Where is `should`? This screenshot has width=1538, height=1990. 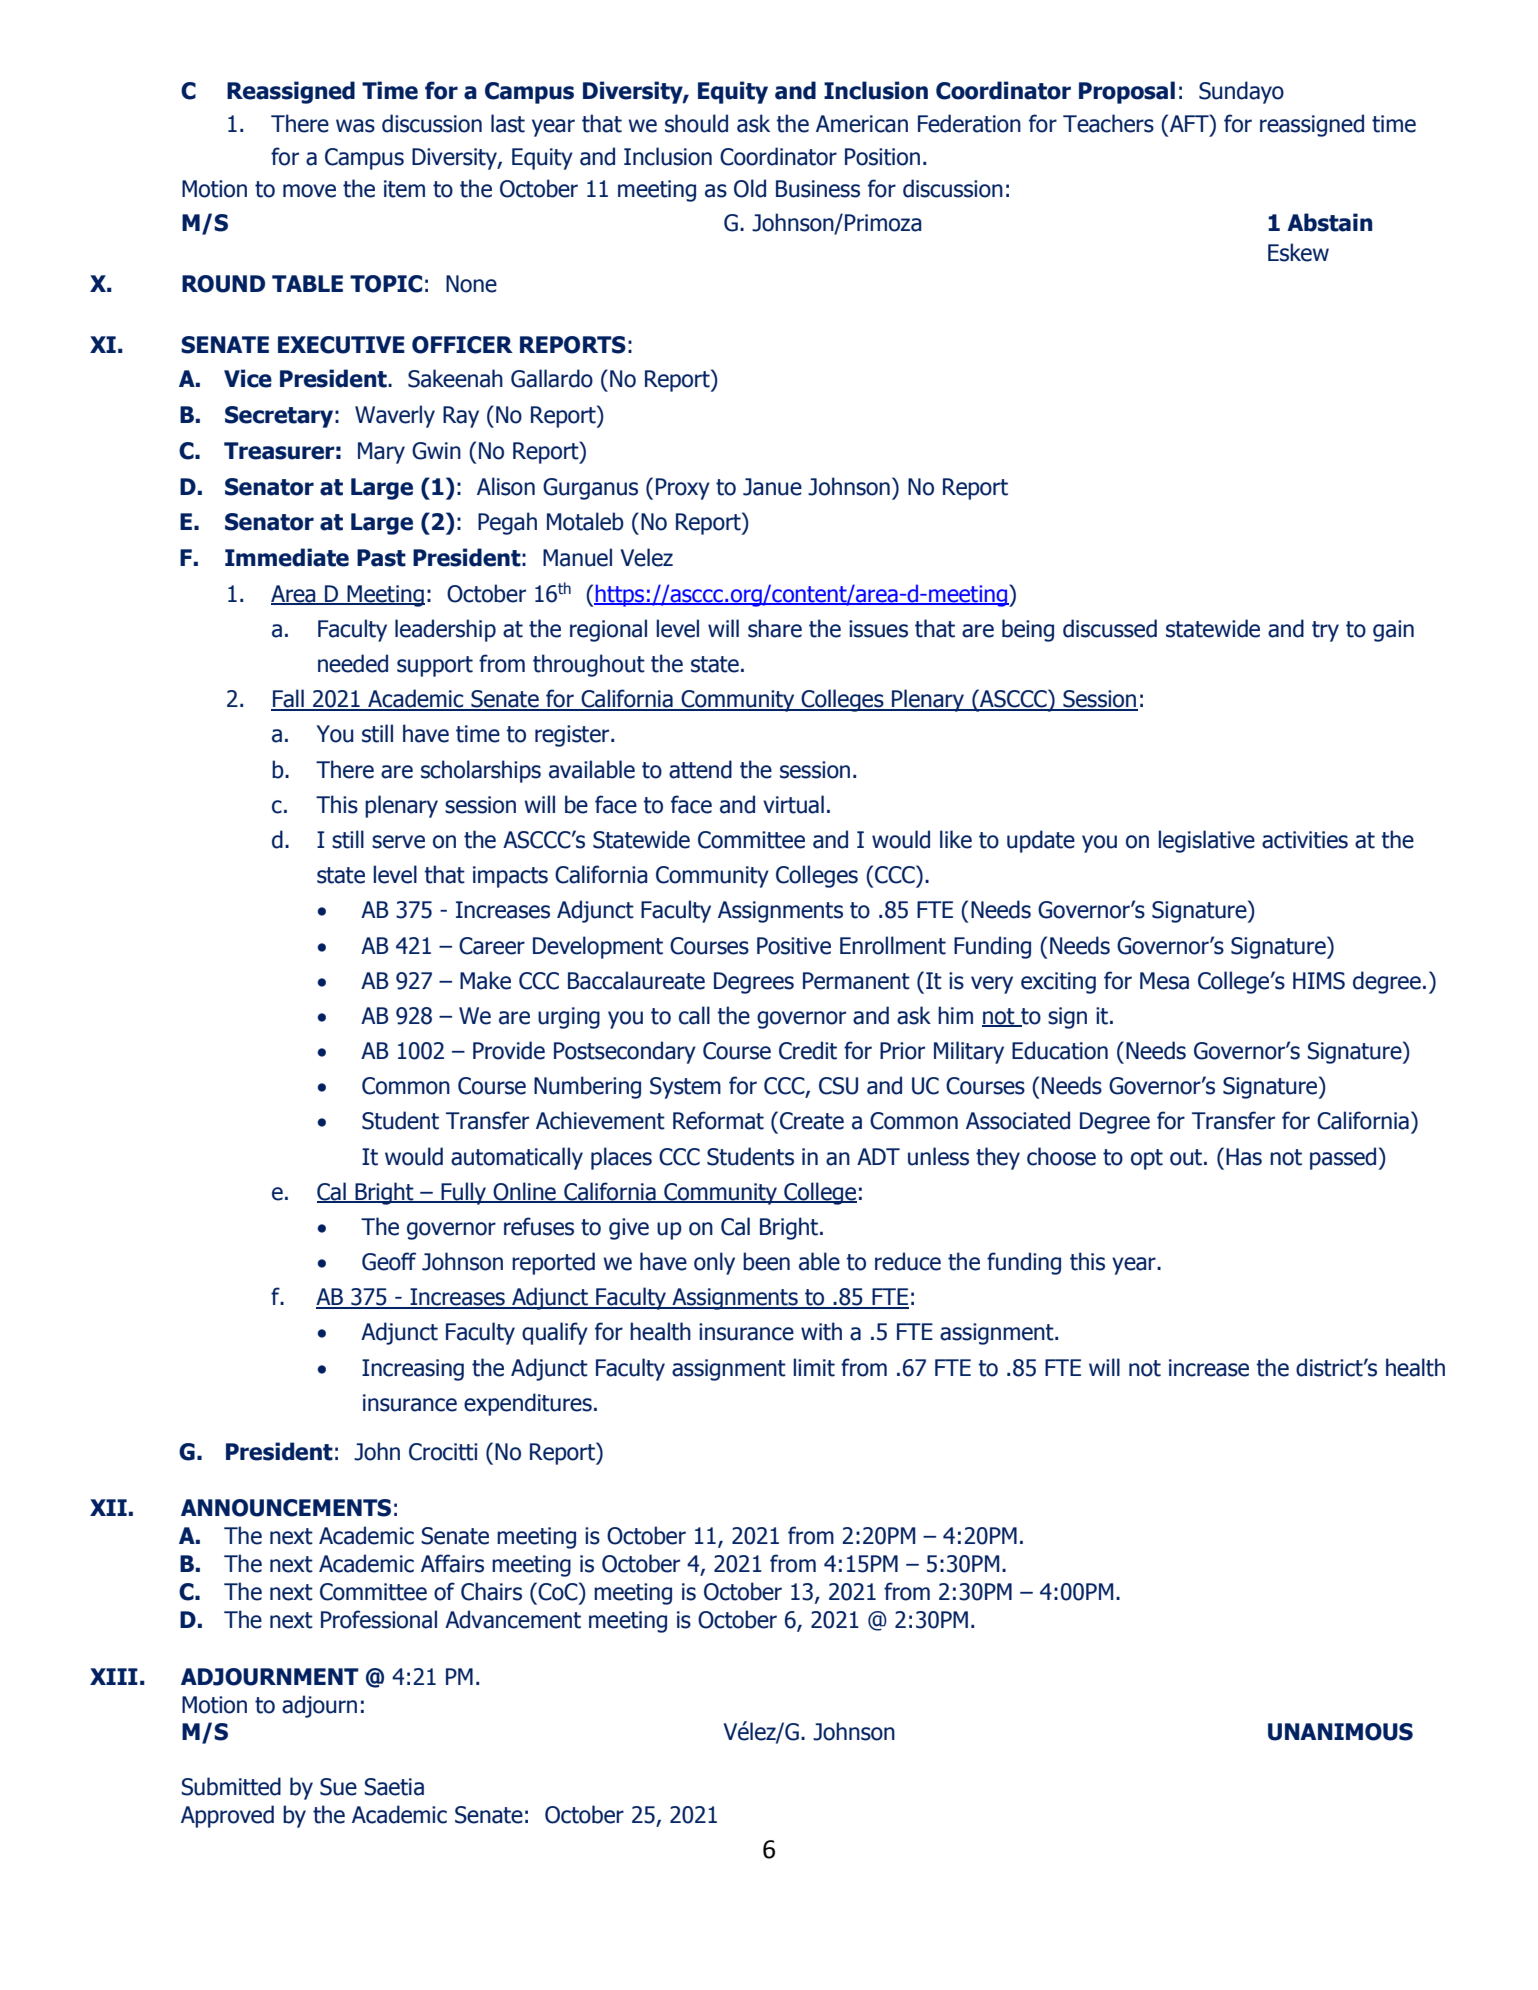
should is located at coordinates (696, 123).
